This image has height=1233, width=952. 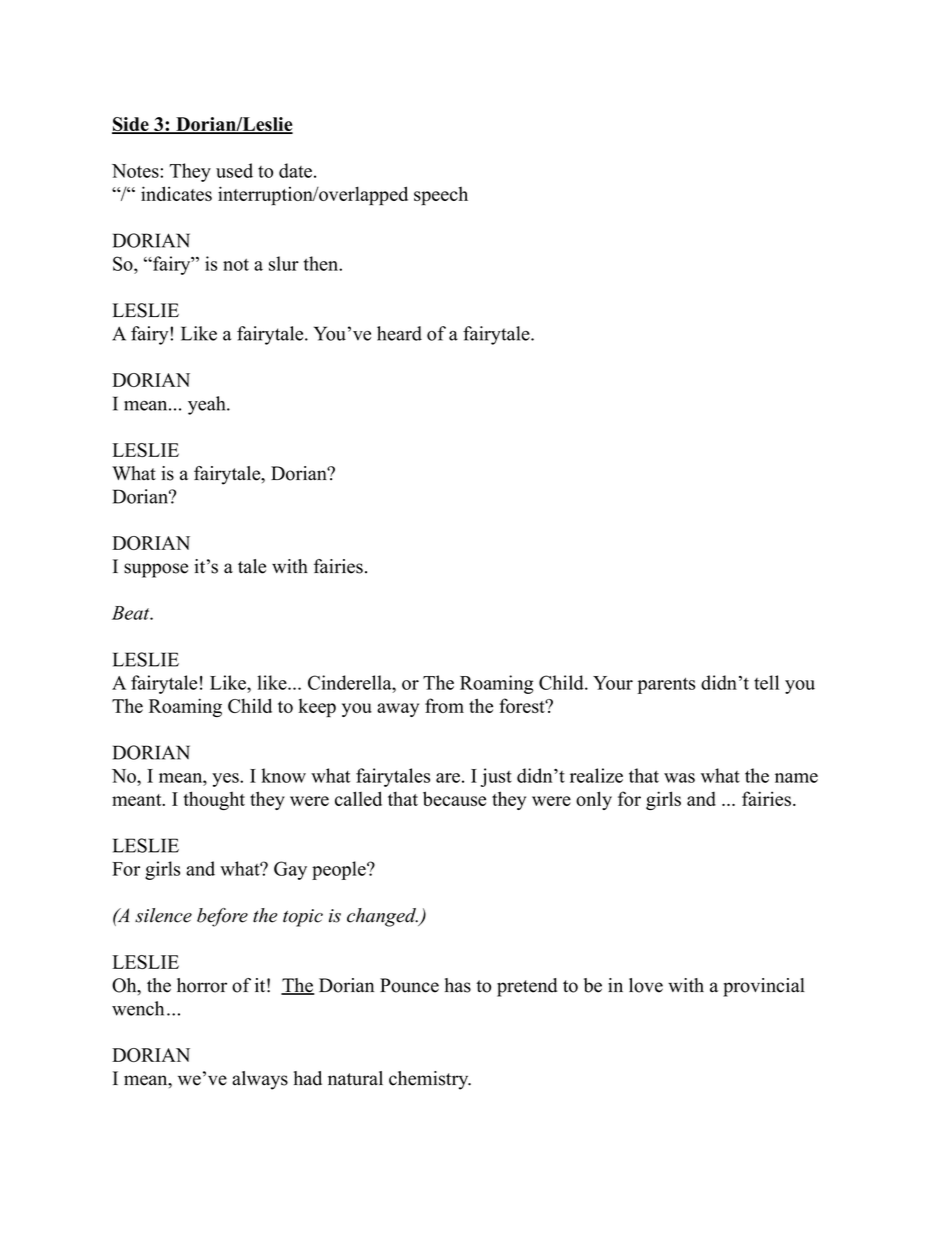 I want to click on used, so click(x=234, y=170).
